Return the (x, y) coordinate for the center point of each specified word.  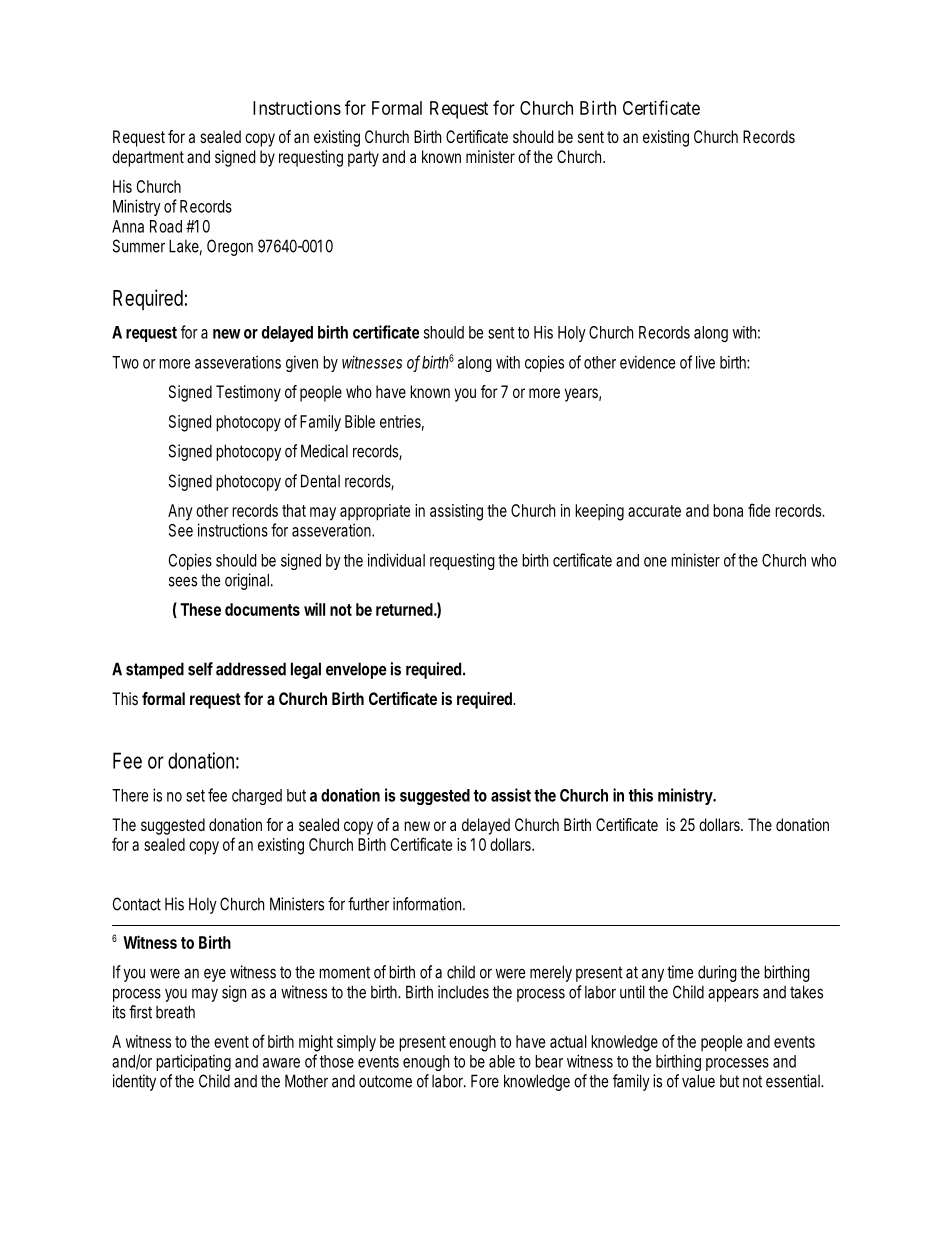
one (655, 562)
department (148, 158)
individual (396, 560)
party (363, 159)
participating (193, 1062)
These (200, 609)
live (705, 362)
